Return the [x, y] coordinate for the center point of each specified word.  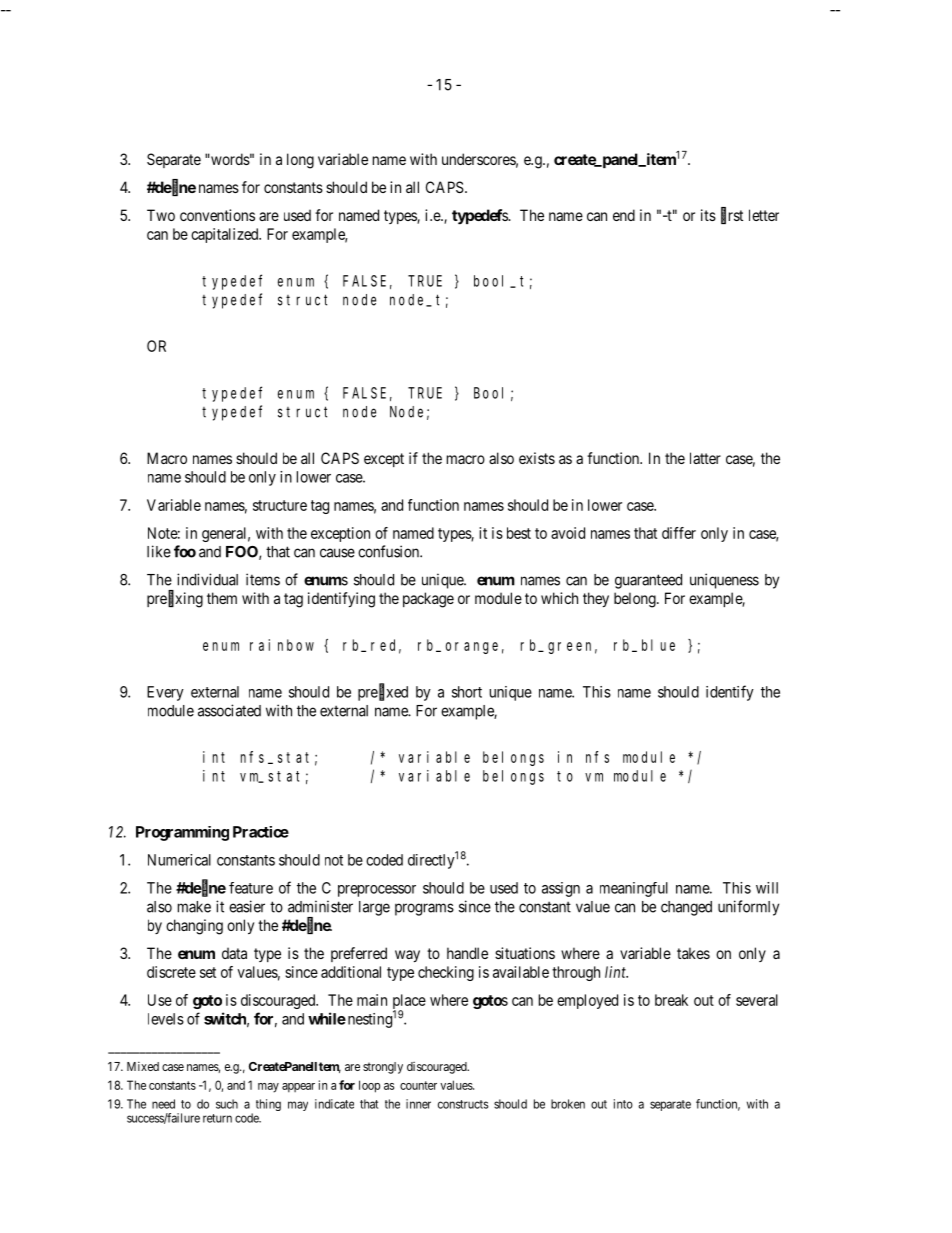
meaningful [634, 889]
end [624, 215]
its [708, 215]
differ [679, 533]
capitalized [226, 235]
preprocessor [377, 891]
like [159, 551]
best [519, 533]
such [227, 1104]
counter [418, 1085]
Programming [182, 833]
